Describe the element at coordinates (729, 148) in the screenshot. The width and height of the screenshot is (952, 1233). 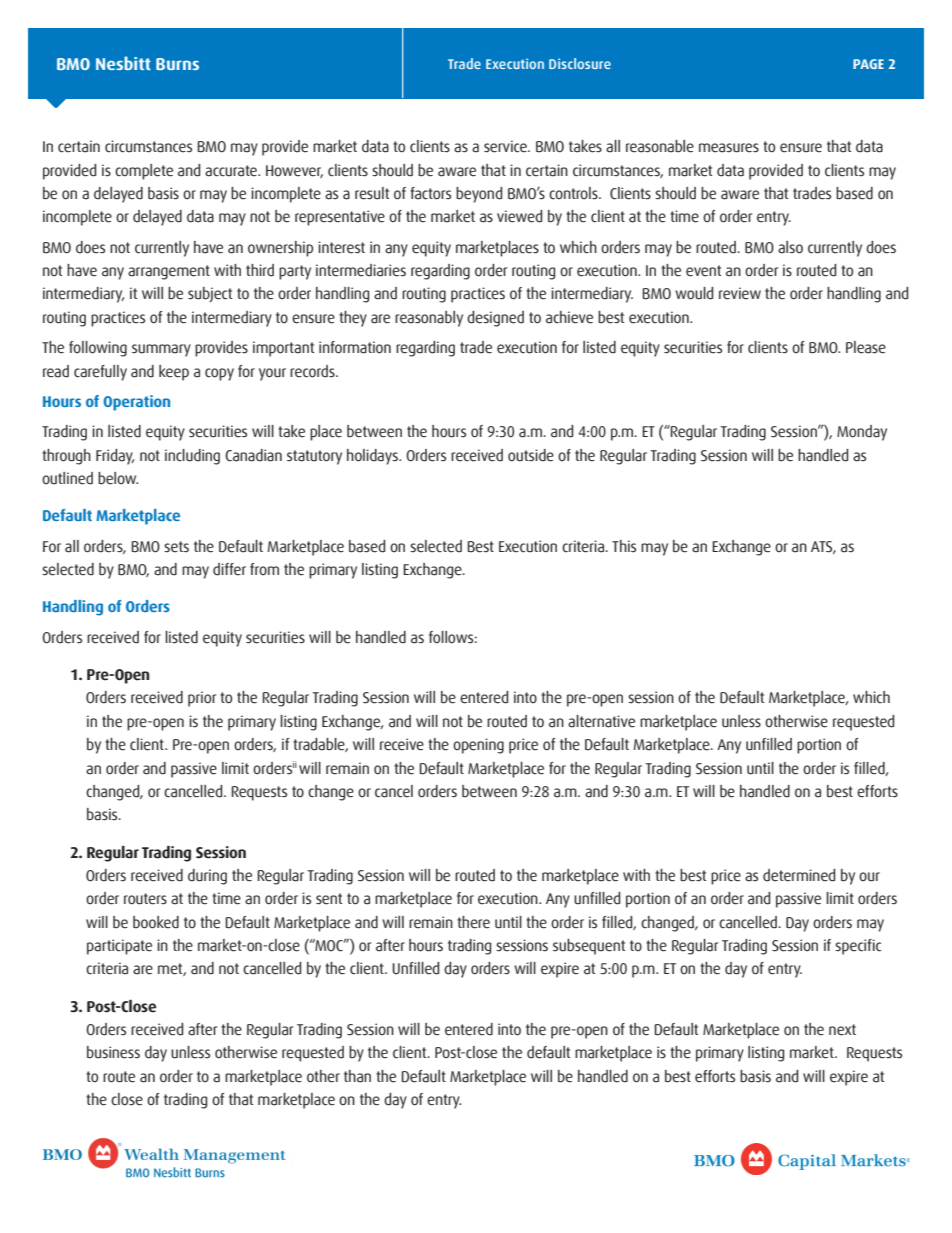
I see `measures` at that location.
